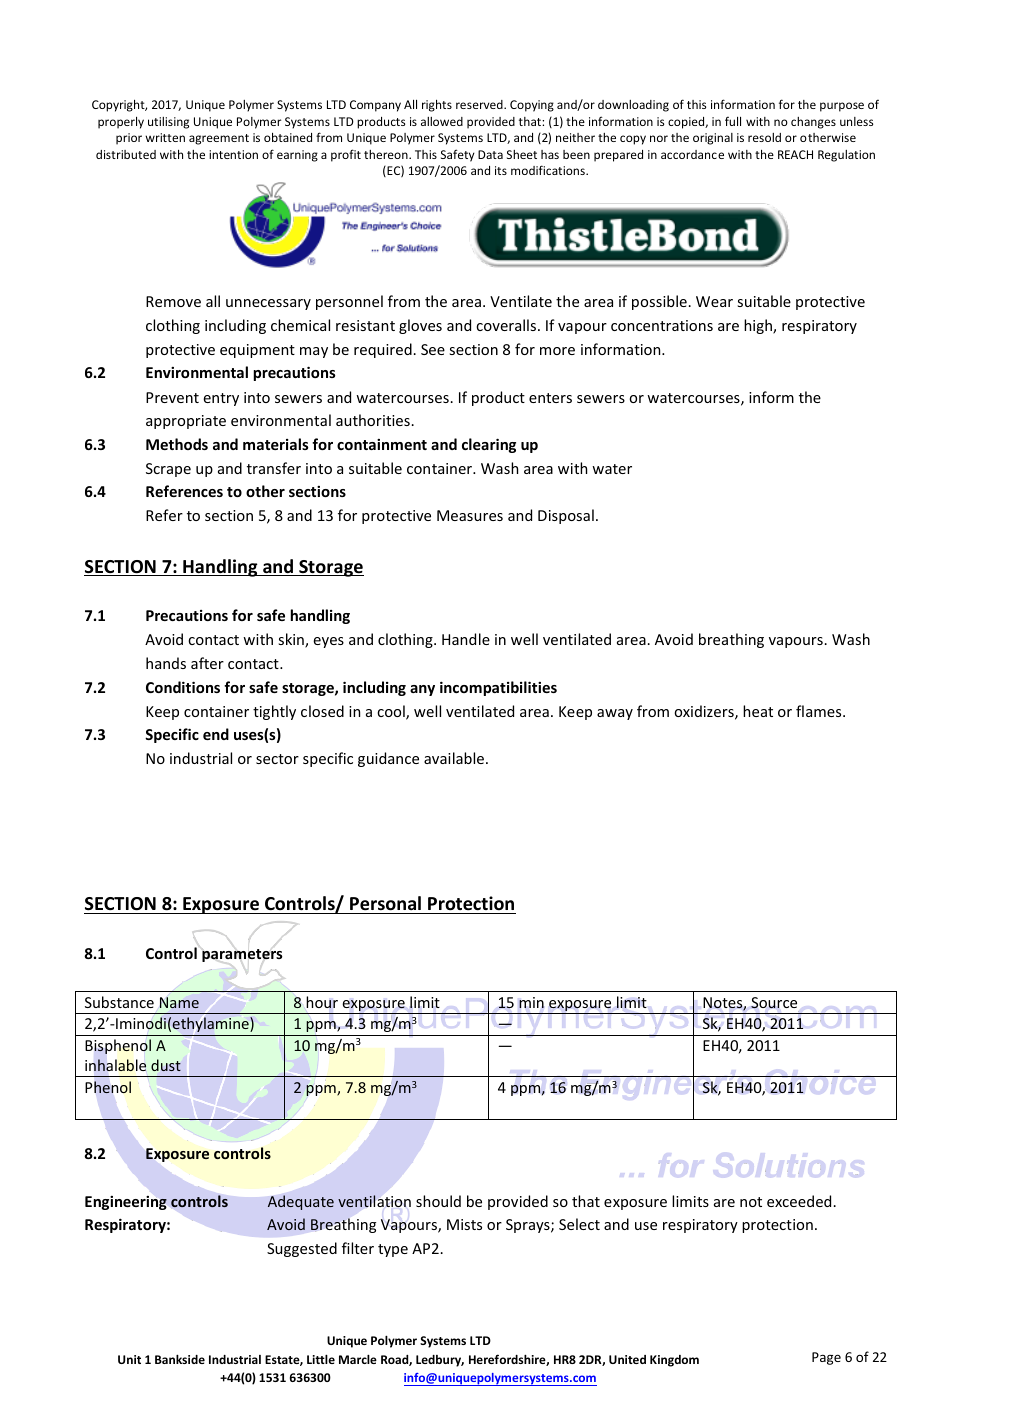  Describe the element at coordinates (489, 445) in the image. I see `clearing` at that location.
